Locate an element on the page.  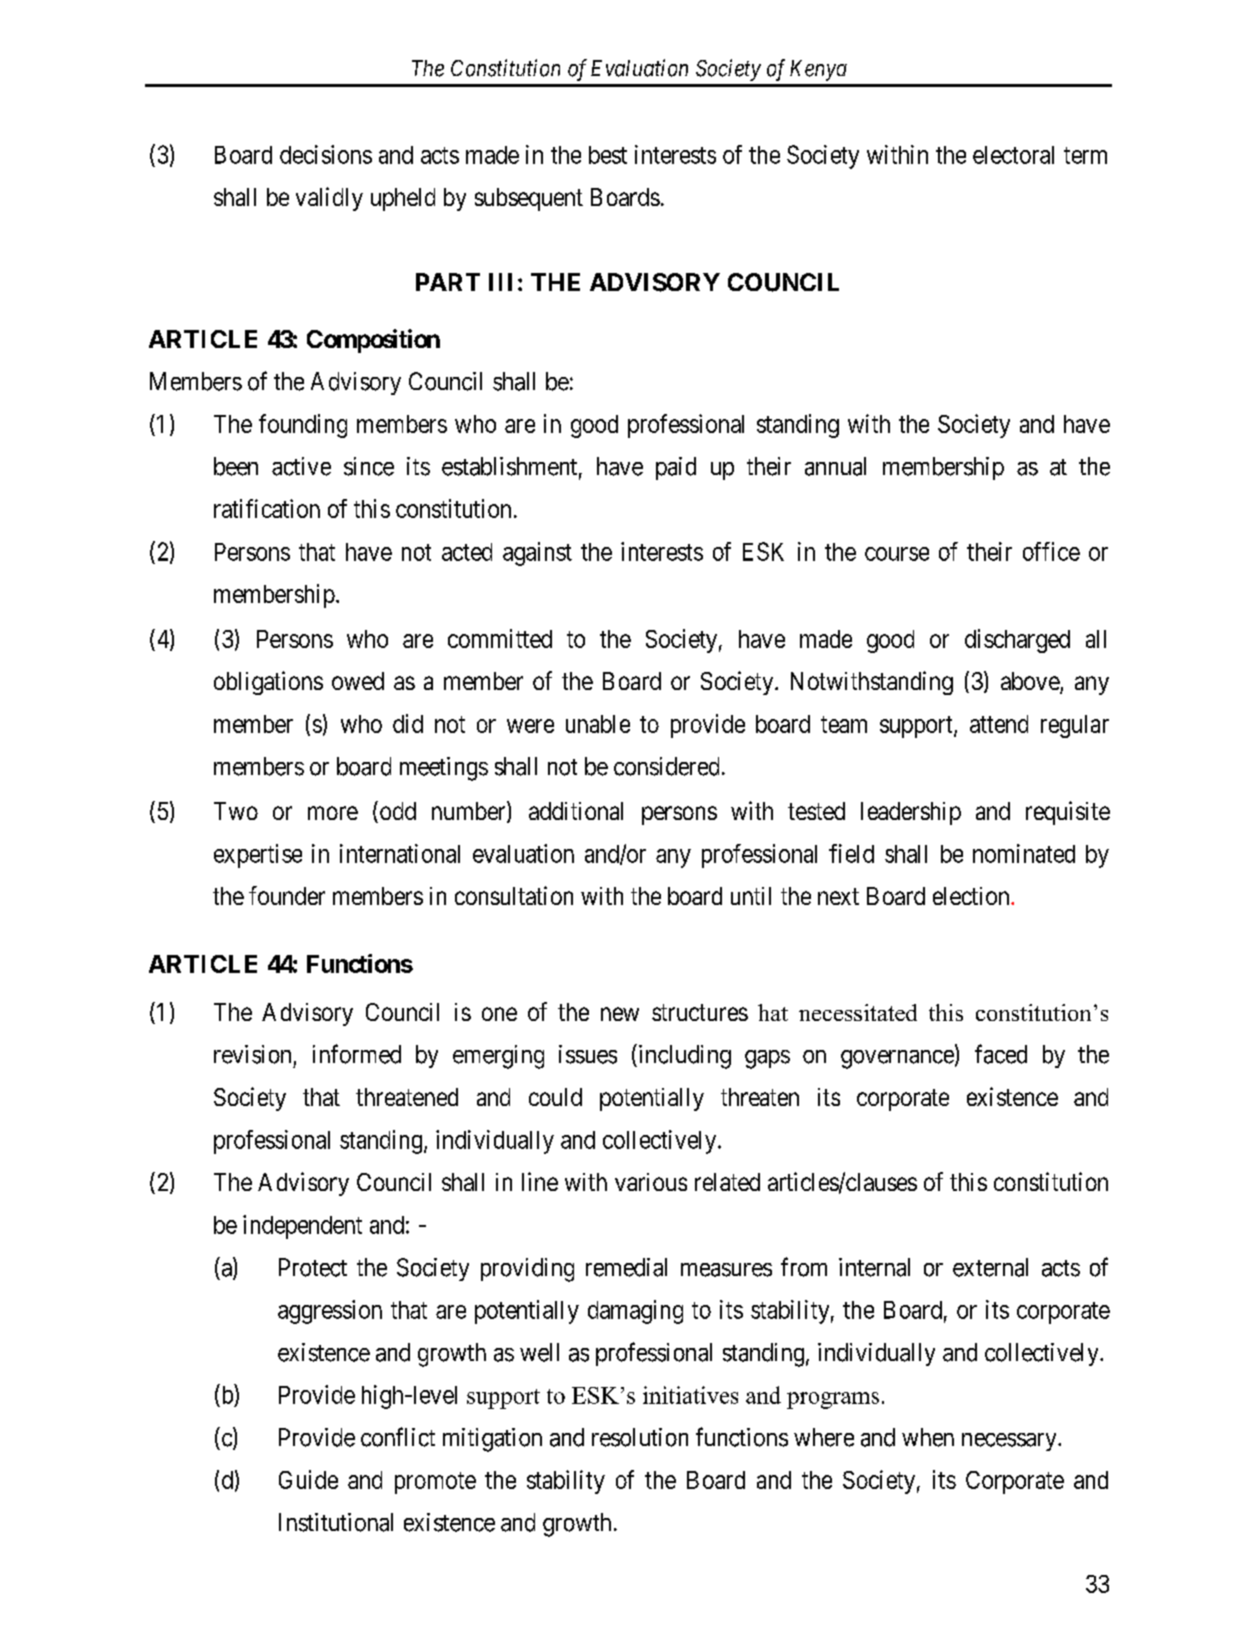
decisions is located at coordinates (326, 154).
